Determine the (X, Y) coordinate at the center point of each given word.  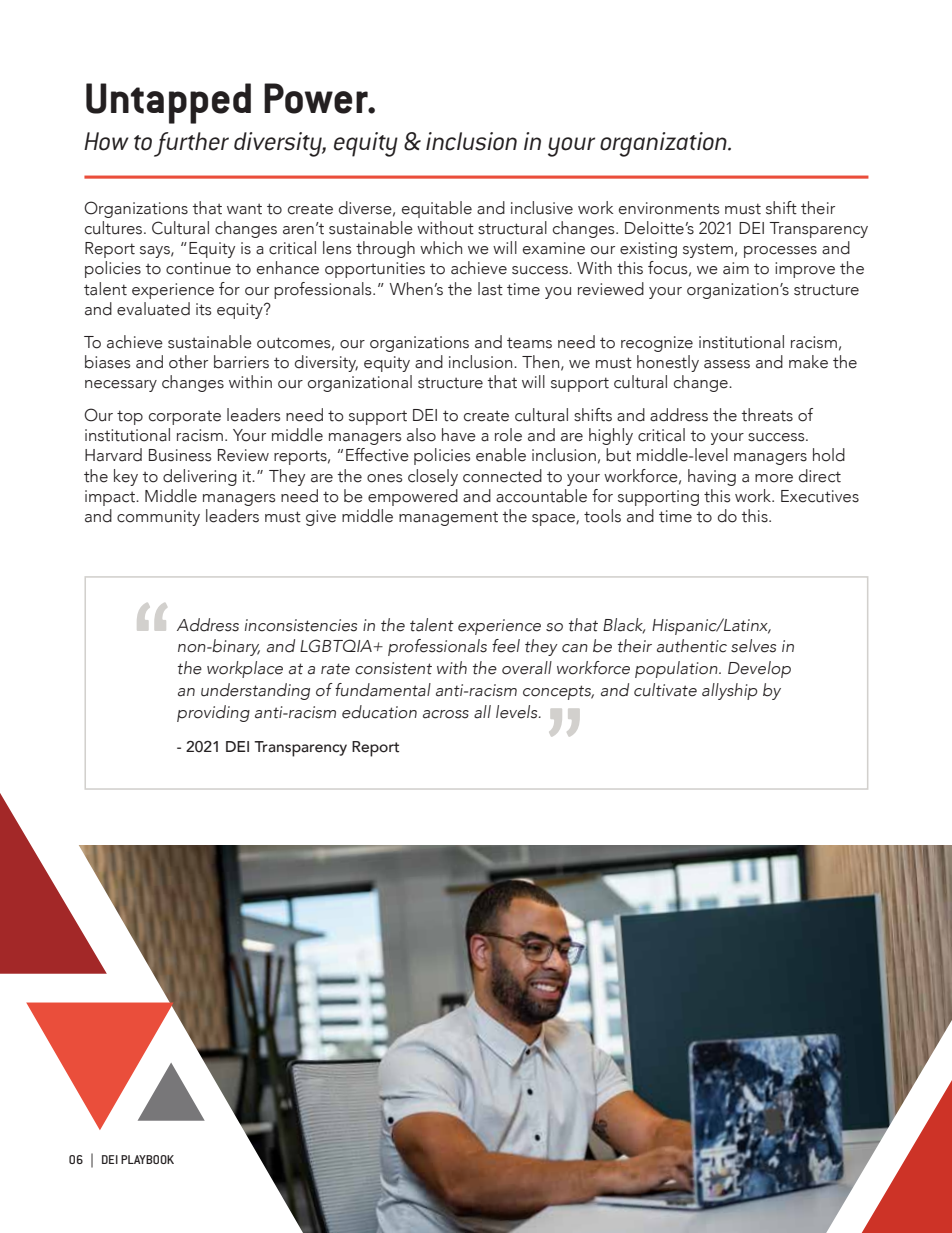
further (191, 144)
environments (669, 208)
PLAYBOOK (147, 1159)
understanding (255, 691)
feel (506, 646)
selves (753, 646)
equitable (437, 209)
